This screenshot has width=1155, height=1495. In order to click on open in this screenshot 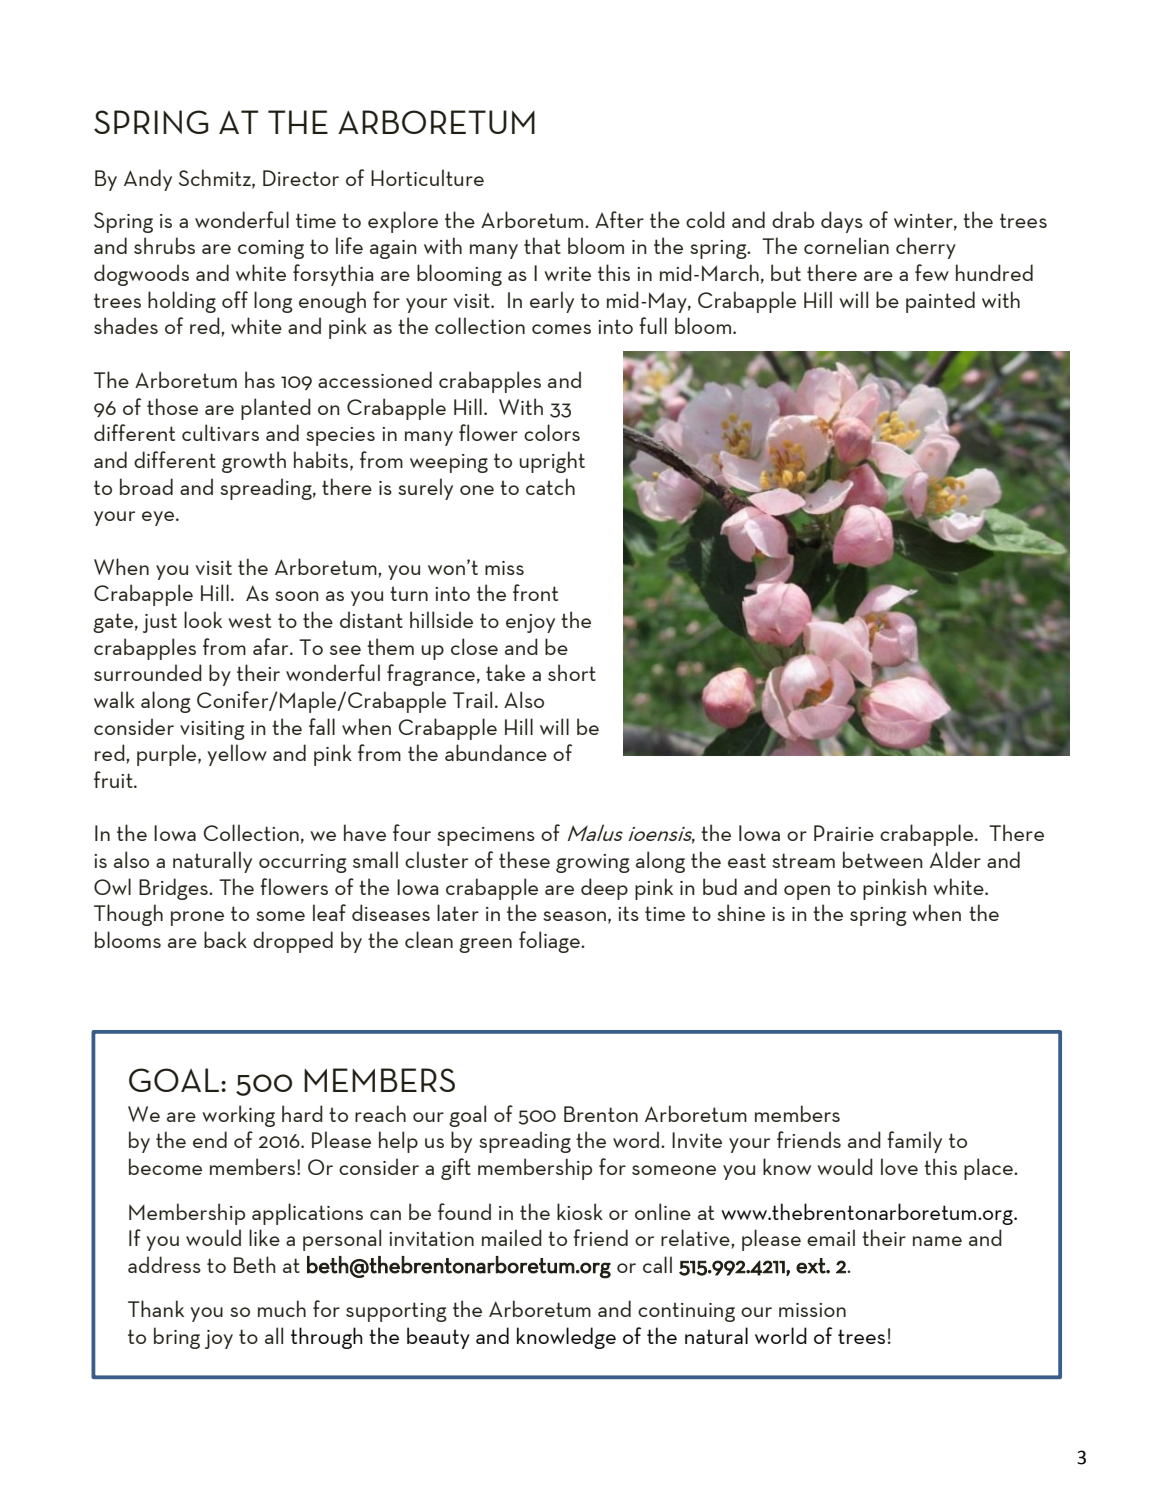, I will do `click(807, 892)`.
